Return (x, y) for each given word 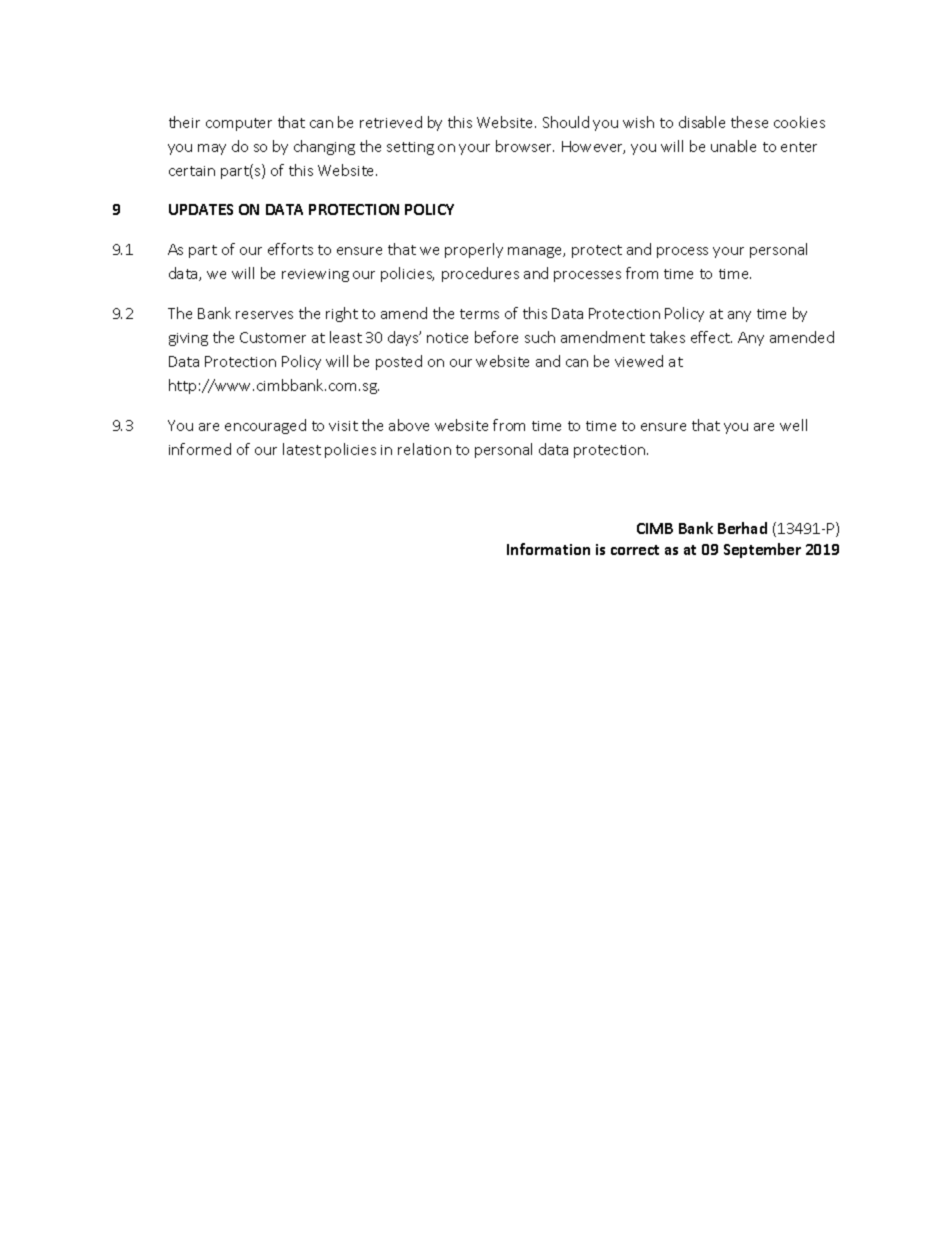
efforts (290, 249)
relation (424, 449)
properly (474, 250)
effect (711, 337)
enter (799, 147)
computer (239, 124)
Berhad (742, 528)
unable (733, 146)
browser (525, 146)
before (496, 337)
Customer (273, 337)
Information (548, 549)
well (793, 425)
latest (302, 449)
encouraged (265, 426)
